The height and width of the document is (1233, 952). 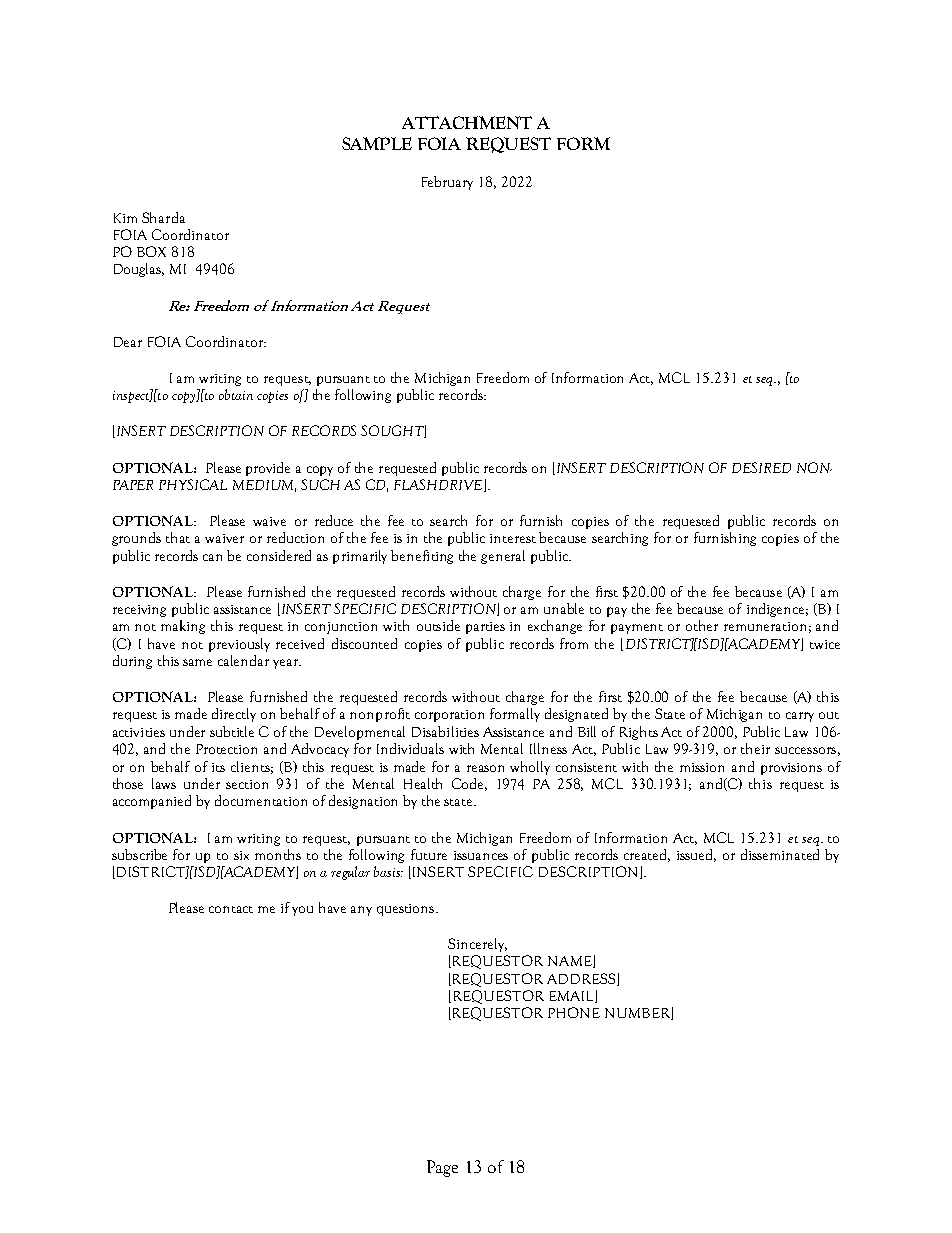 What do you see at coordinates (582, 979) in the document?
I see `ADDRESS` at bounding box center [582, 979].
